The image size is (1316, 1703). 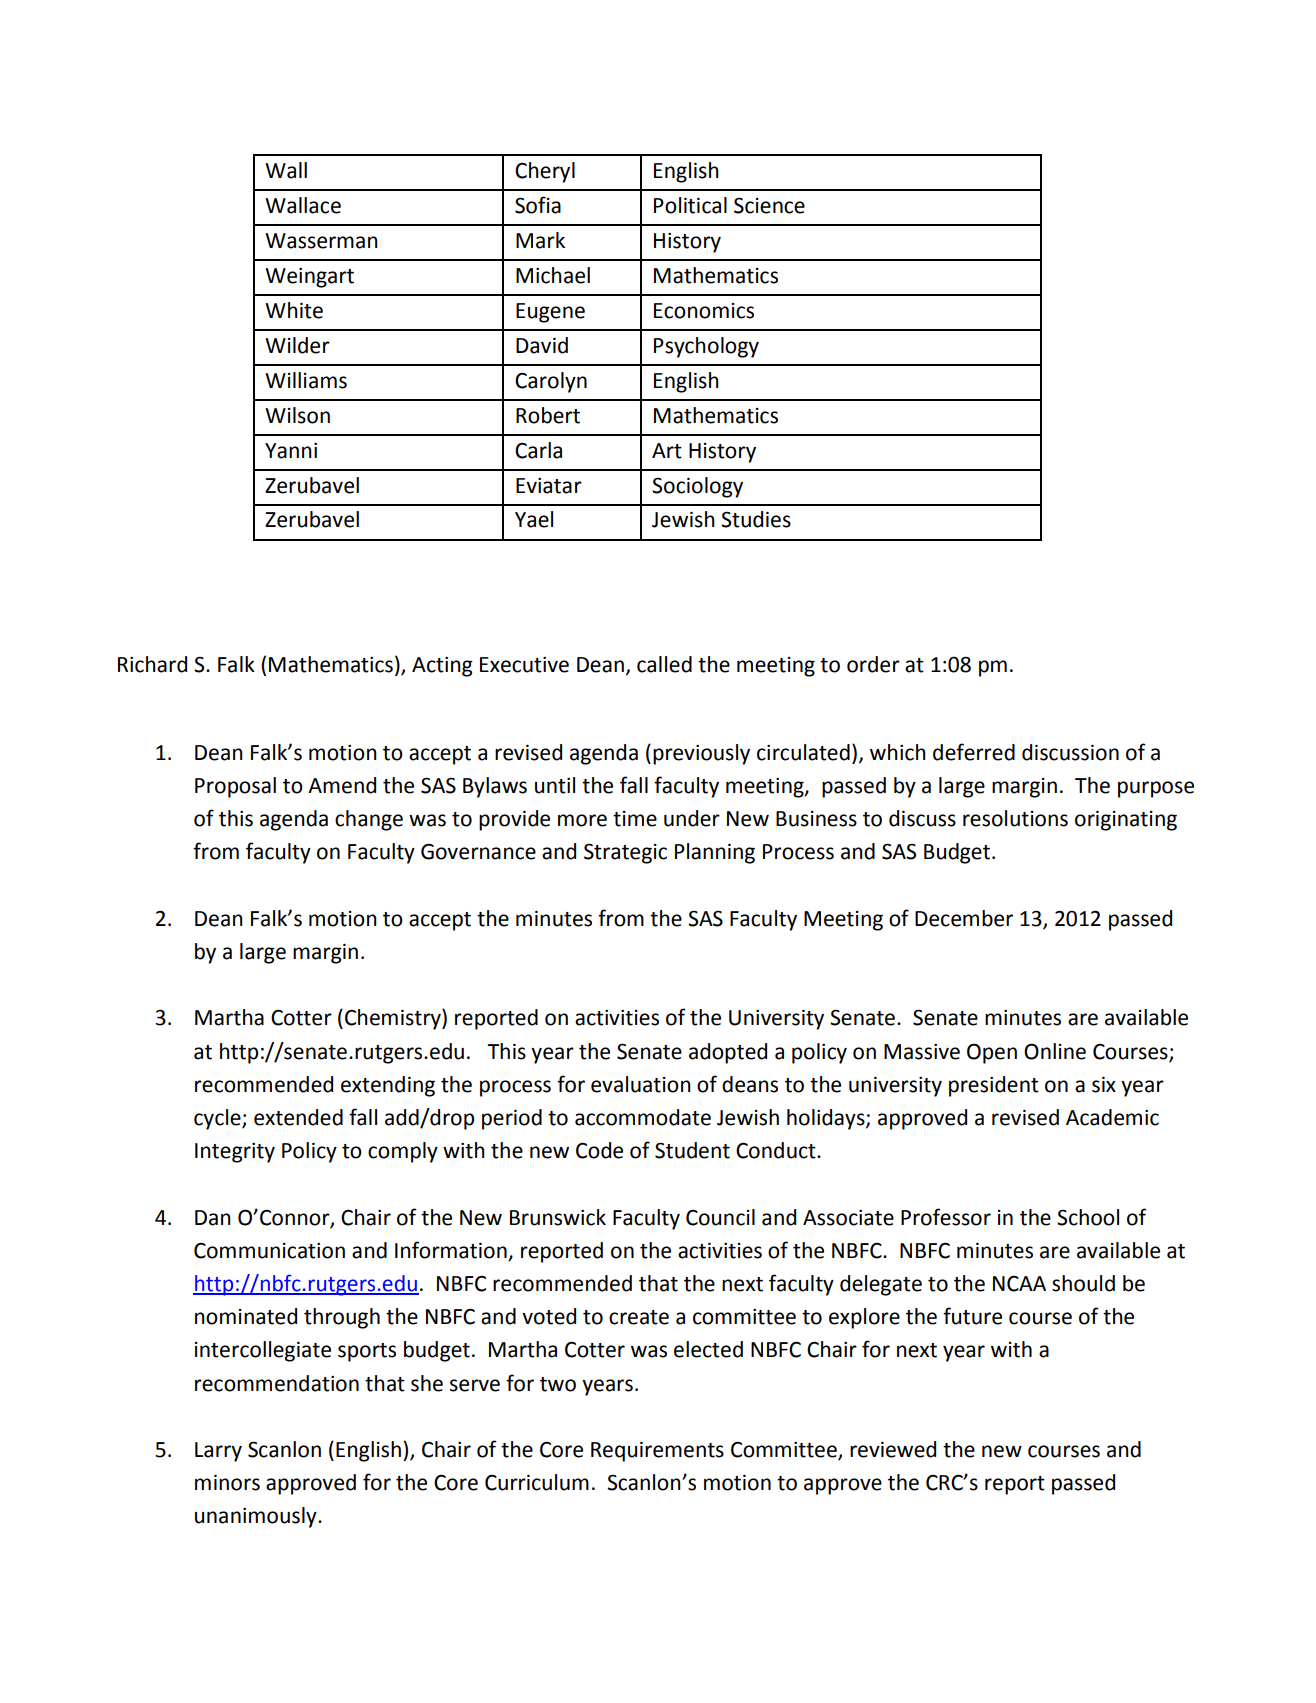 I want to click on minors, so click(x=227, y=1482).
